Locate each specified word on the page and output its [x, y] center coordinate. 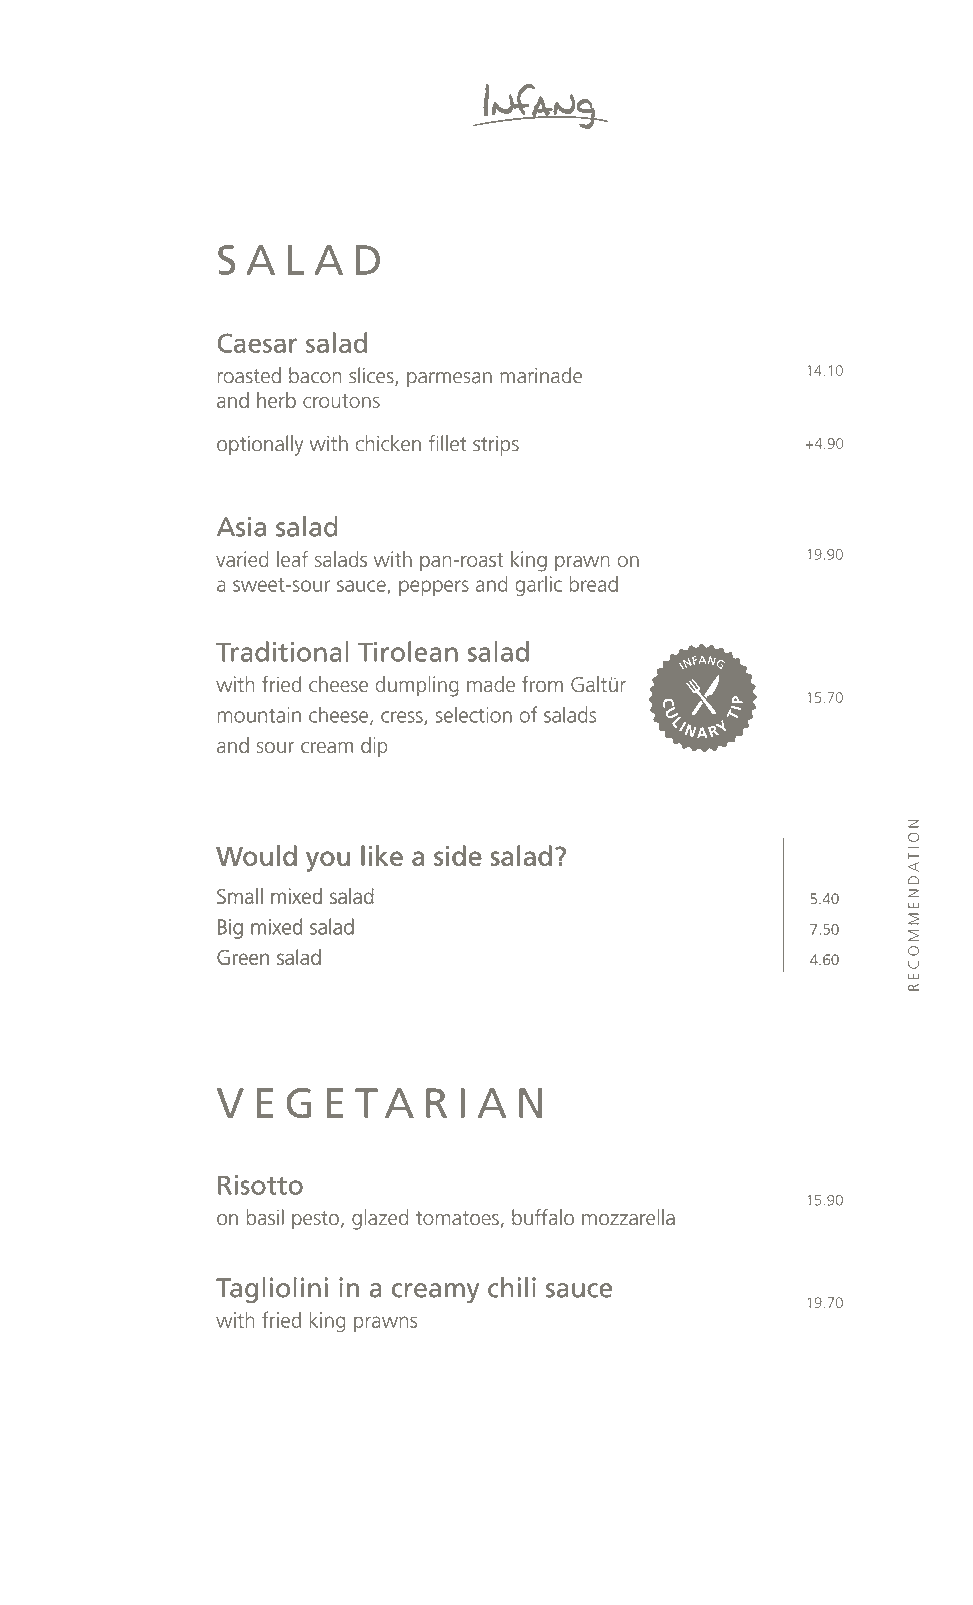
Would [256, 855]
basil [265, 1217]
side [457, 855]
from [542, 684]
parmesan [449, 380]
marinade [541, 375]
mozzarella [628, 1217]
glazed [380, 1219]
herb [276, 400]
